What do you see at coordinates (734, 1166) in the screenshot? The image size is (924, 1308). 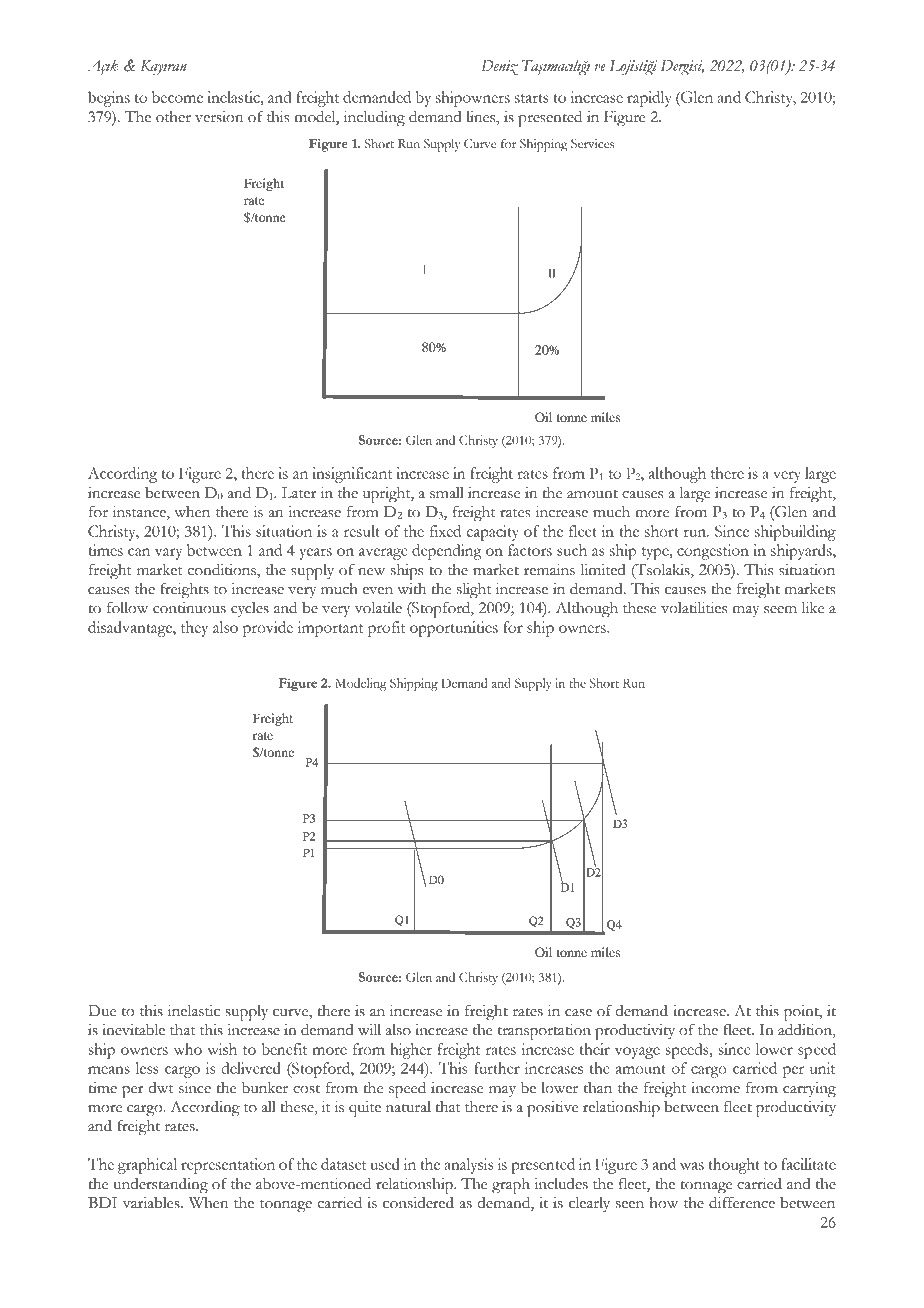 I see `thought` at bounding box center [734, 1166].
